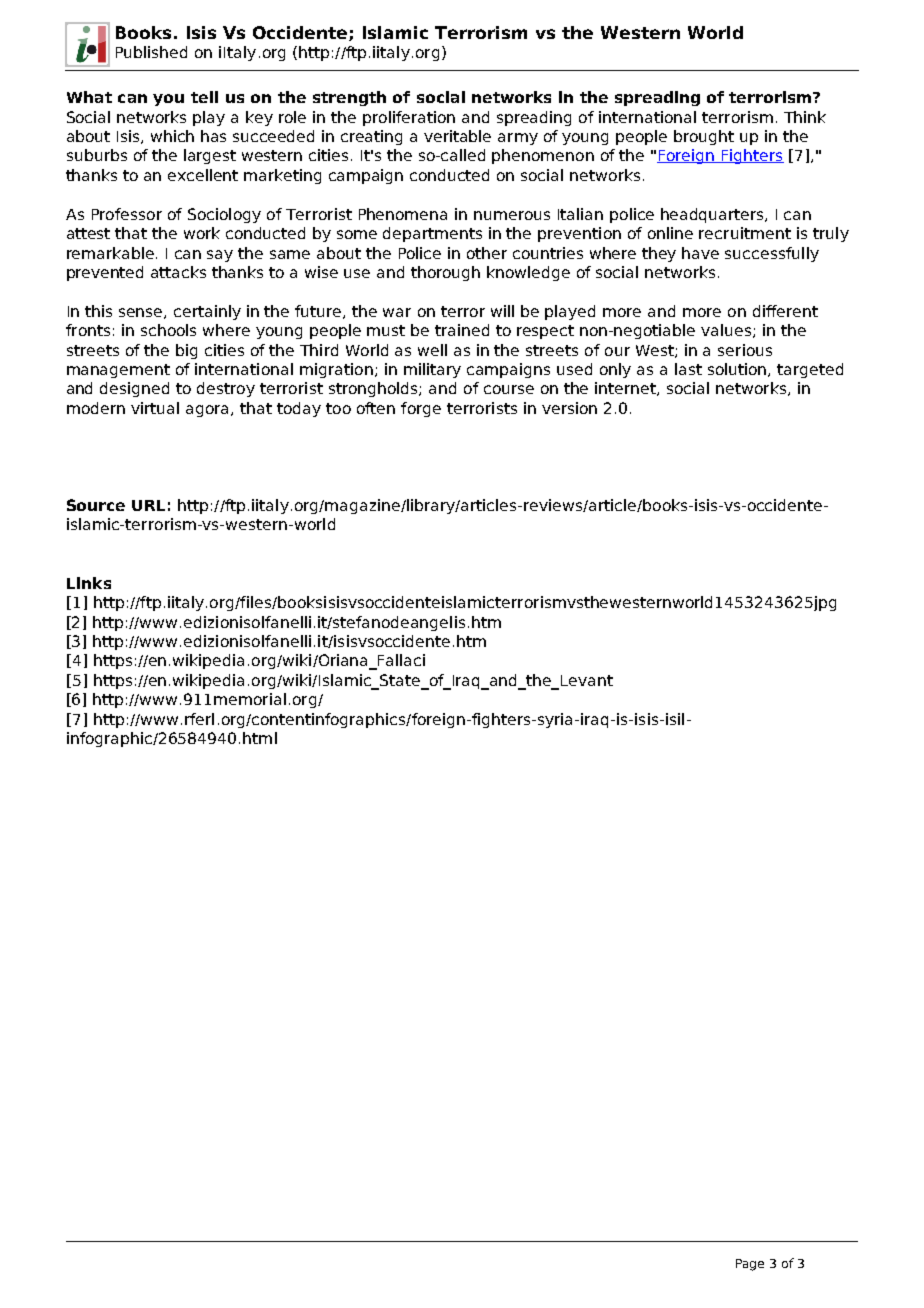  Describe the element at coordinates (421, 409) in the screenshot. I see `forge` at that location.
